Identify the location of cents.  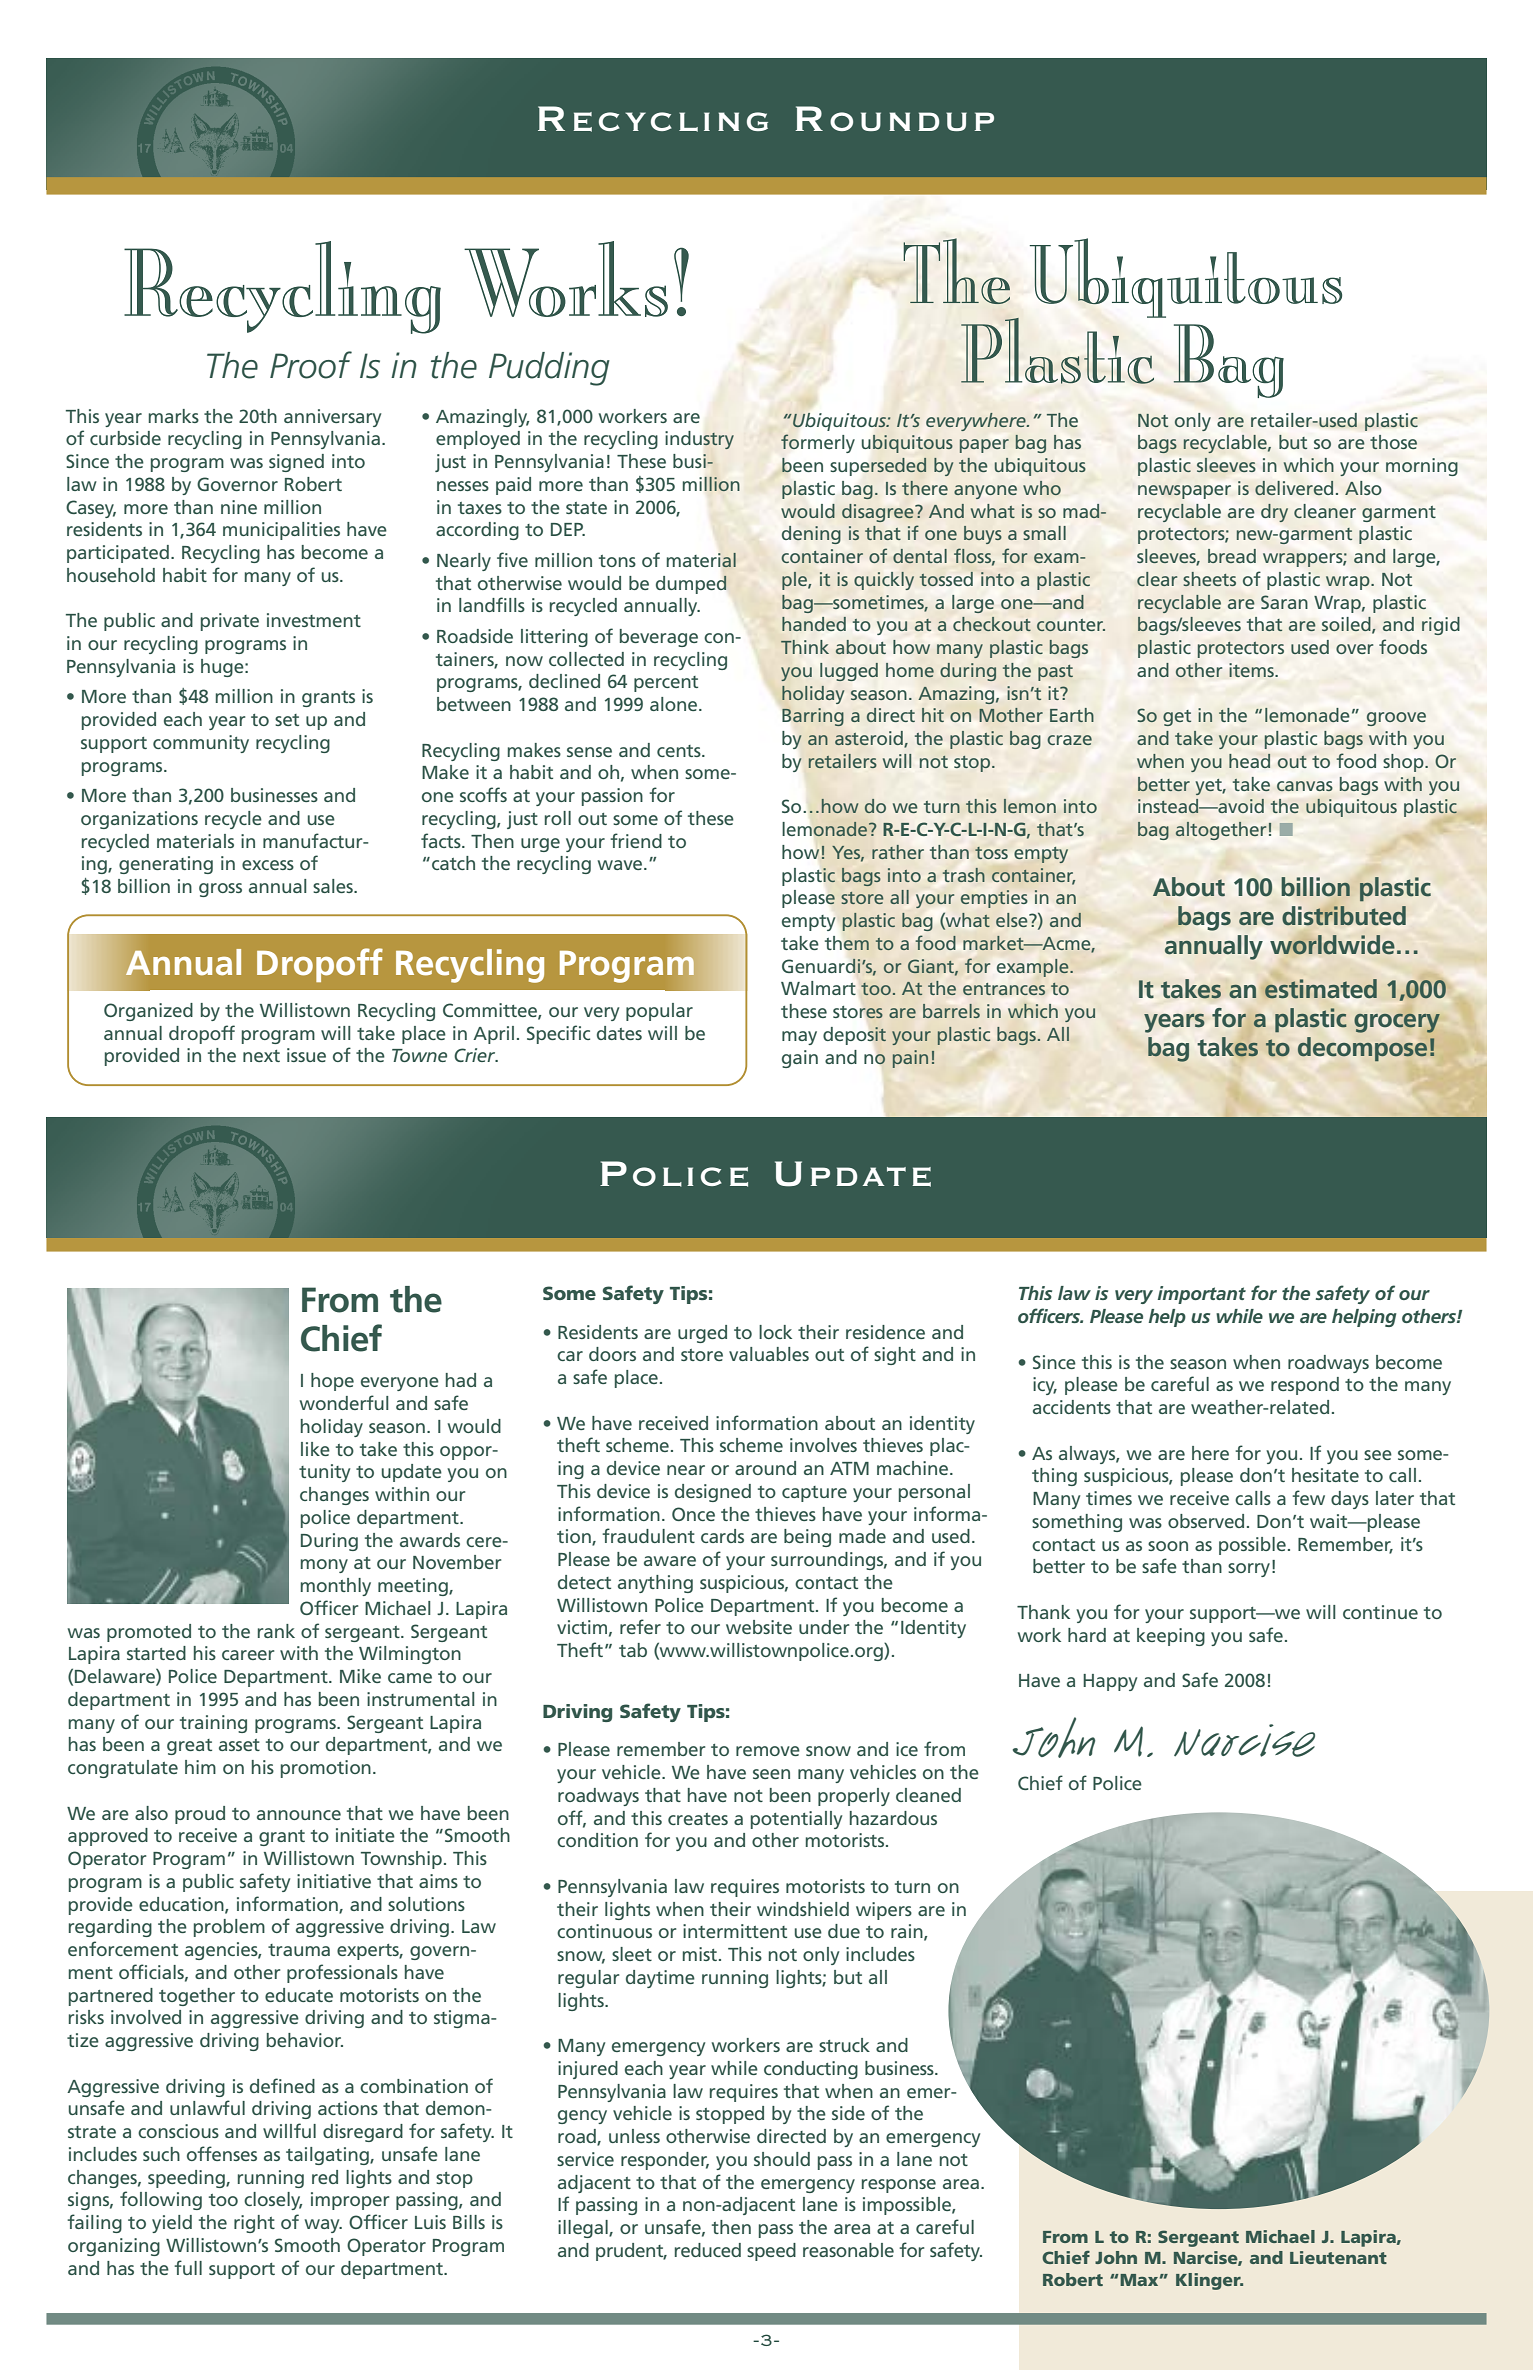
(680, 751).
